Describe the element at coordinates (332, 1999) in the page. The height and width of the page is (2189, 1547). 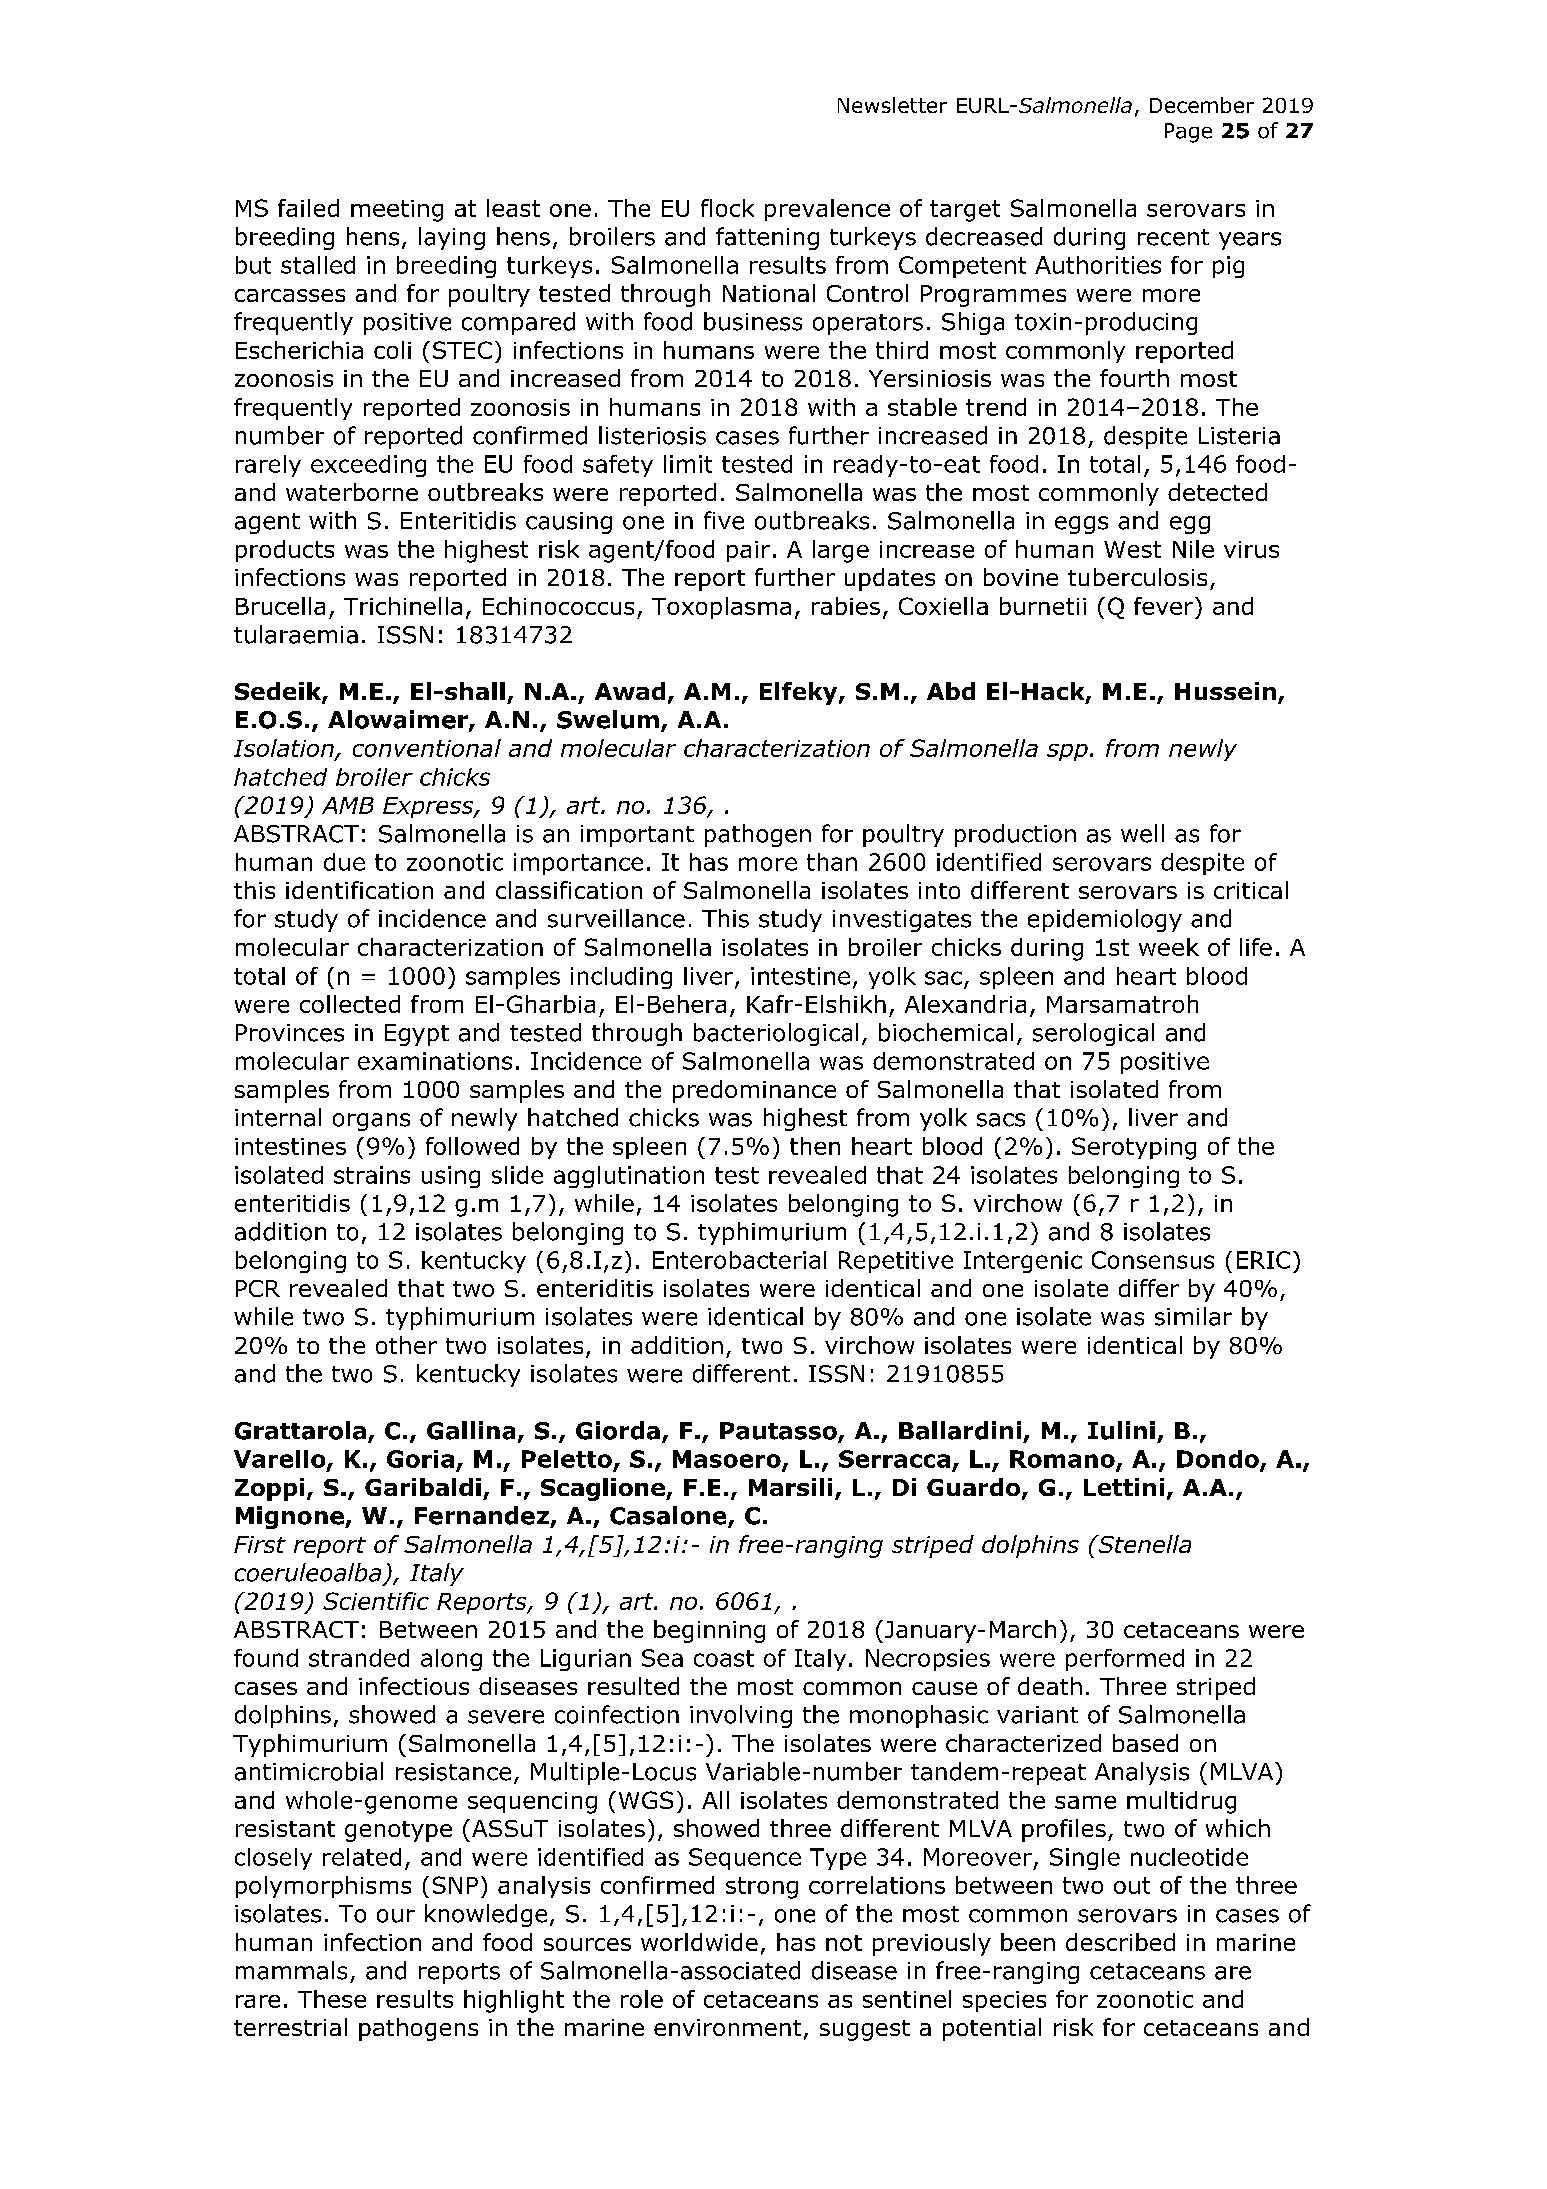
I see `These` at that location.
